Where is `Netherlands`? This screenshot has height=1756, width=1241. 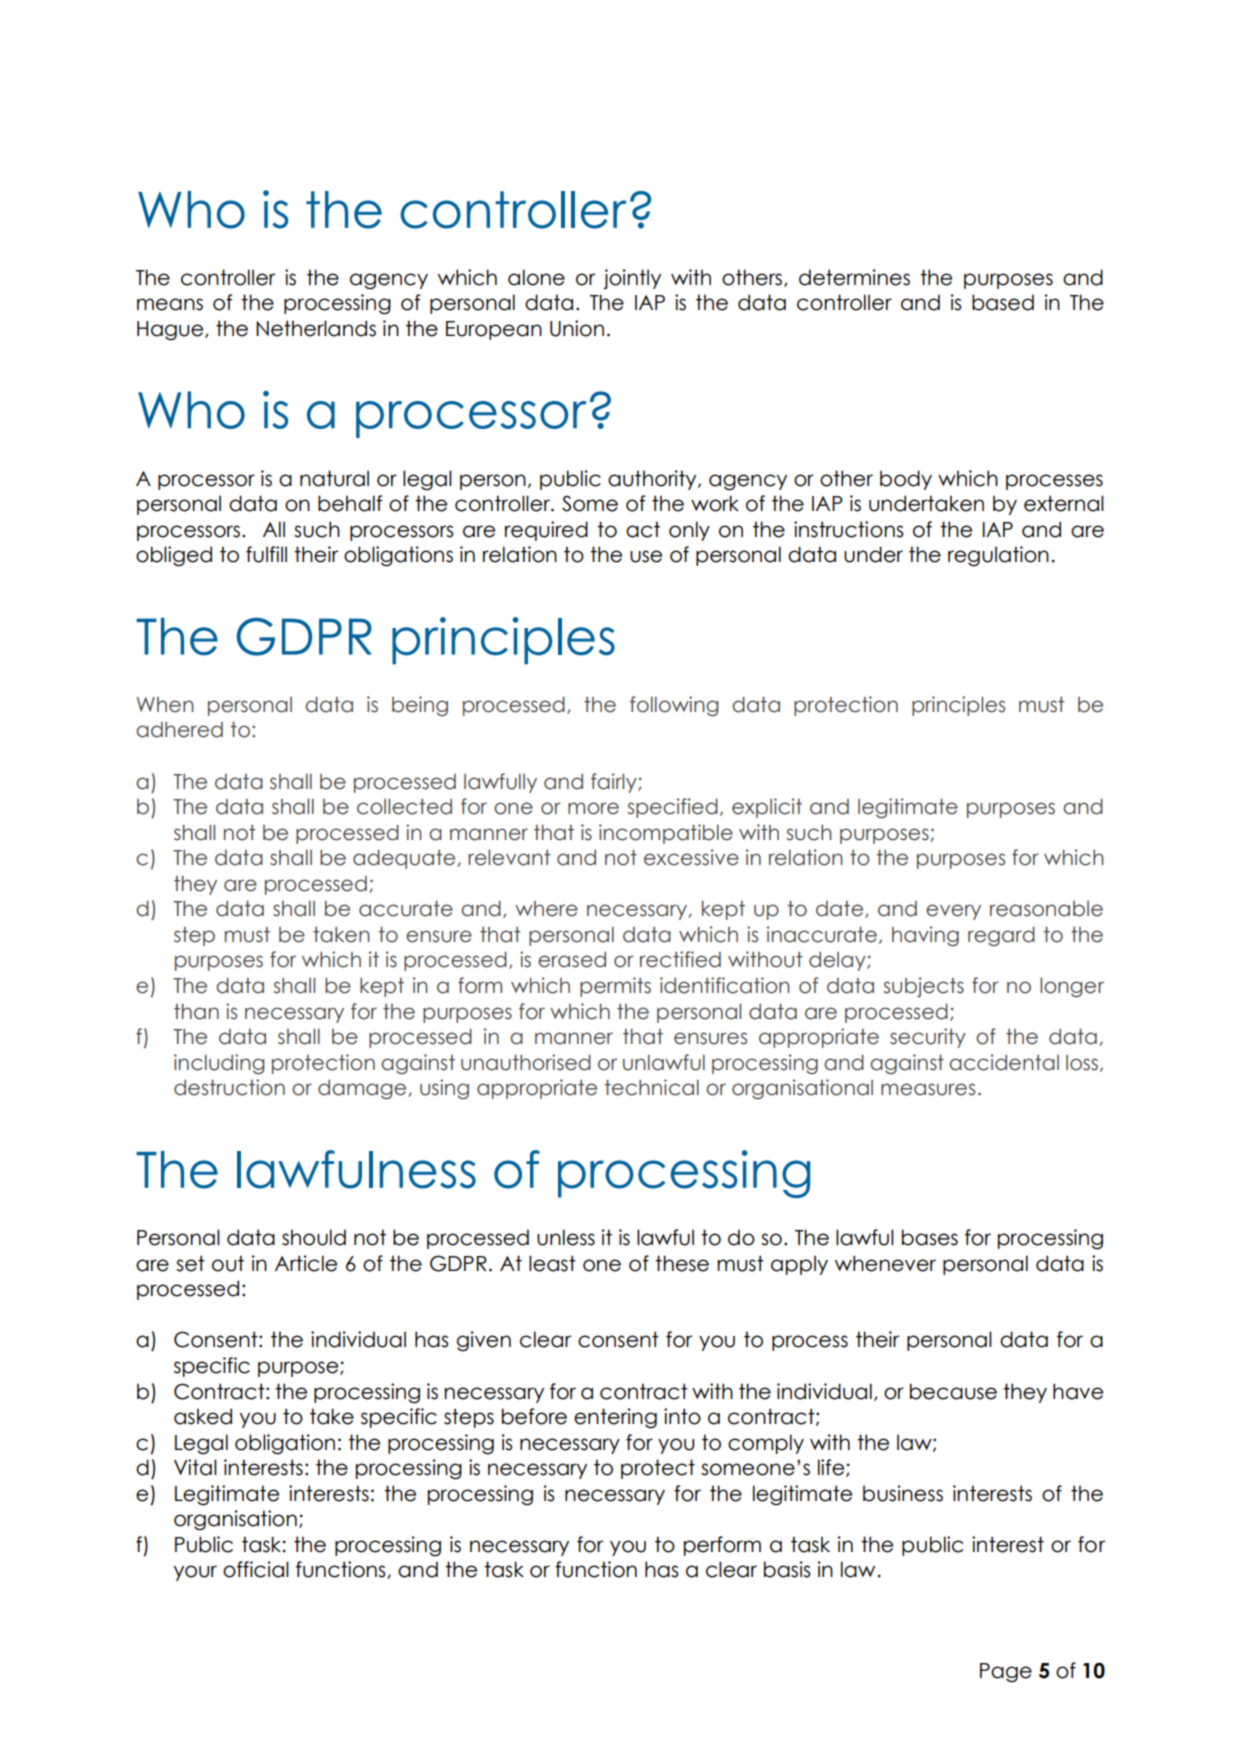 Netherlands is located at coordinates (316, 328).
